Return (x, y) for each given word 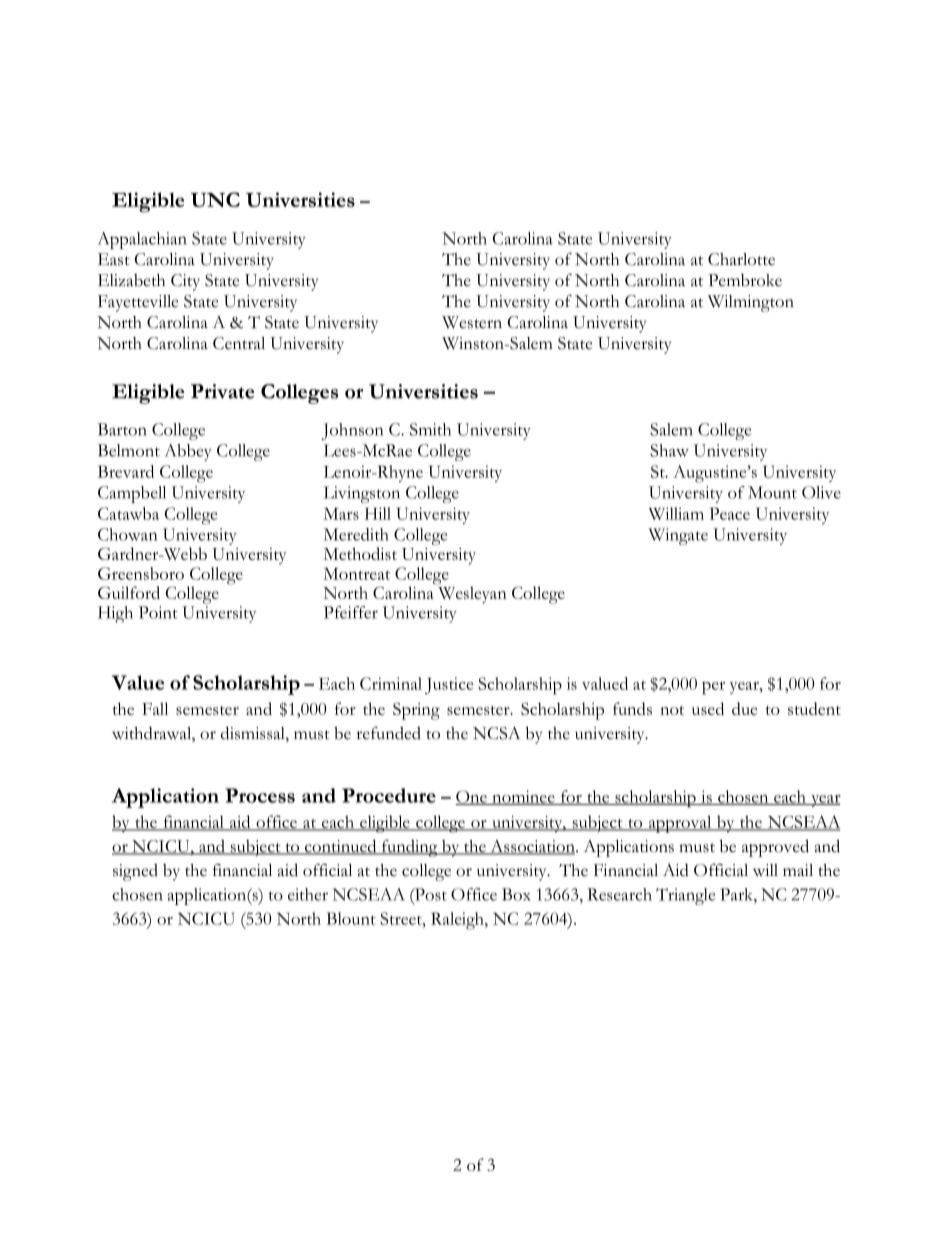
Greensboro (141, 573)
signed (135, 872)
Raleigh (458, 921)
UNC (215, 199)
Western (472, 322)
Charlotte (741, 259)
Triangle (685, 896)
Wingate (678, 536)
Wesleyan (471, 594)
